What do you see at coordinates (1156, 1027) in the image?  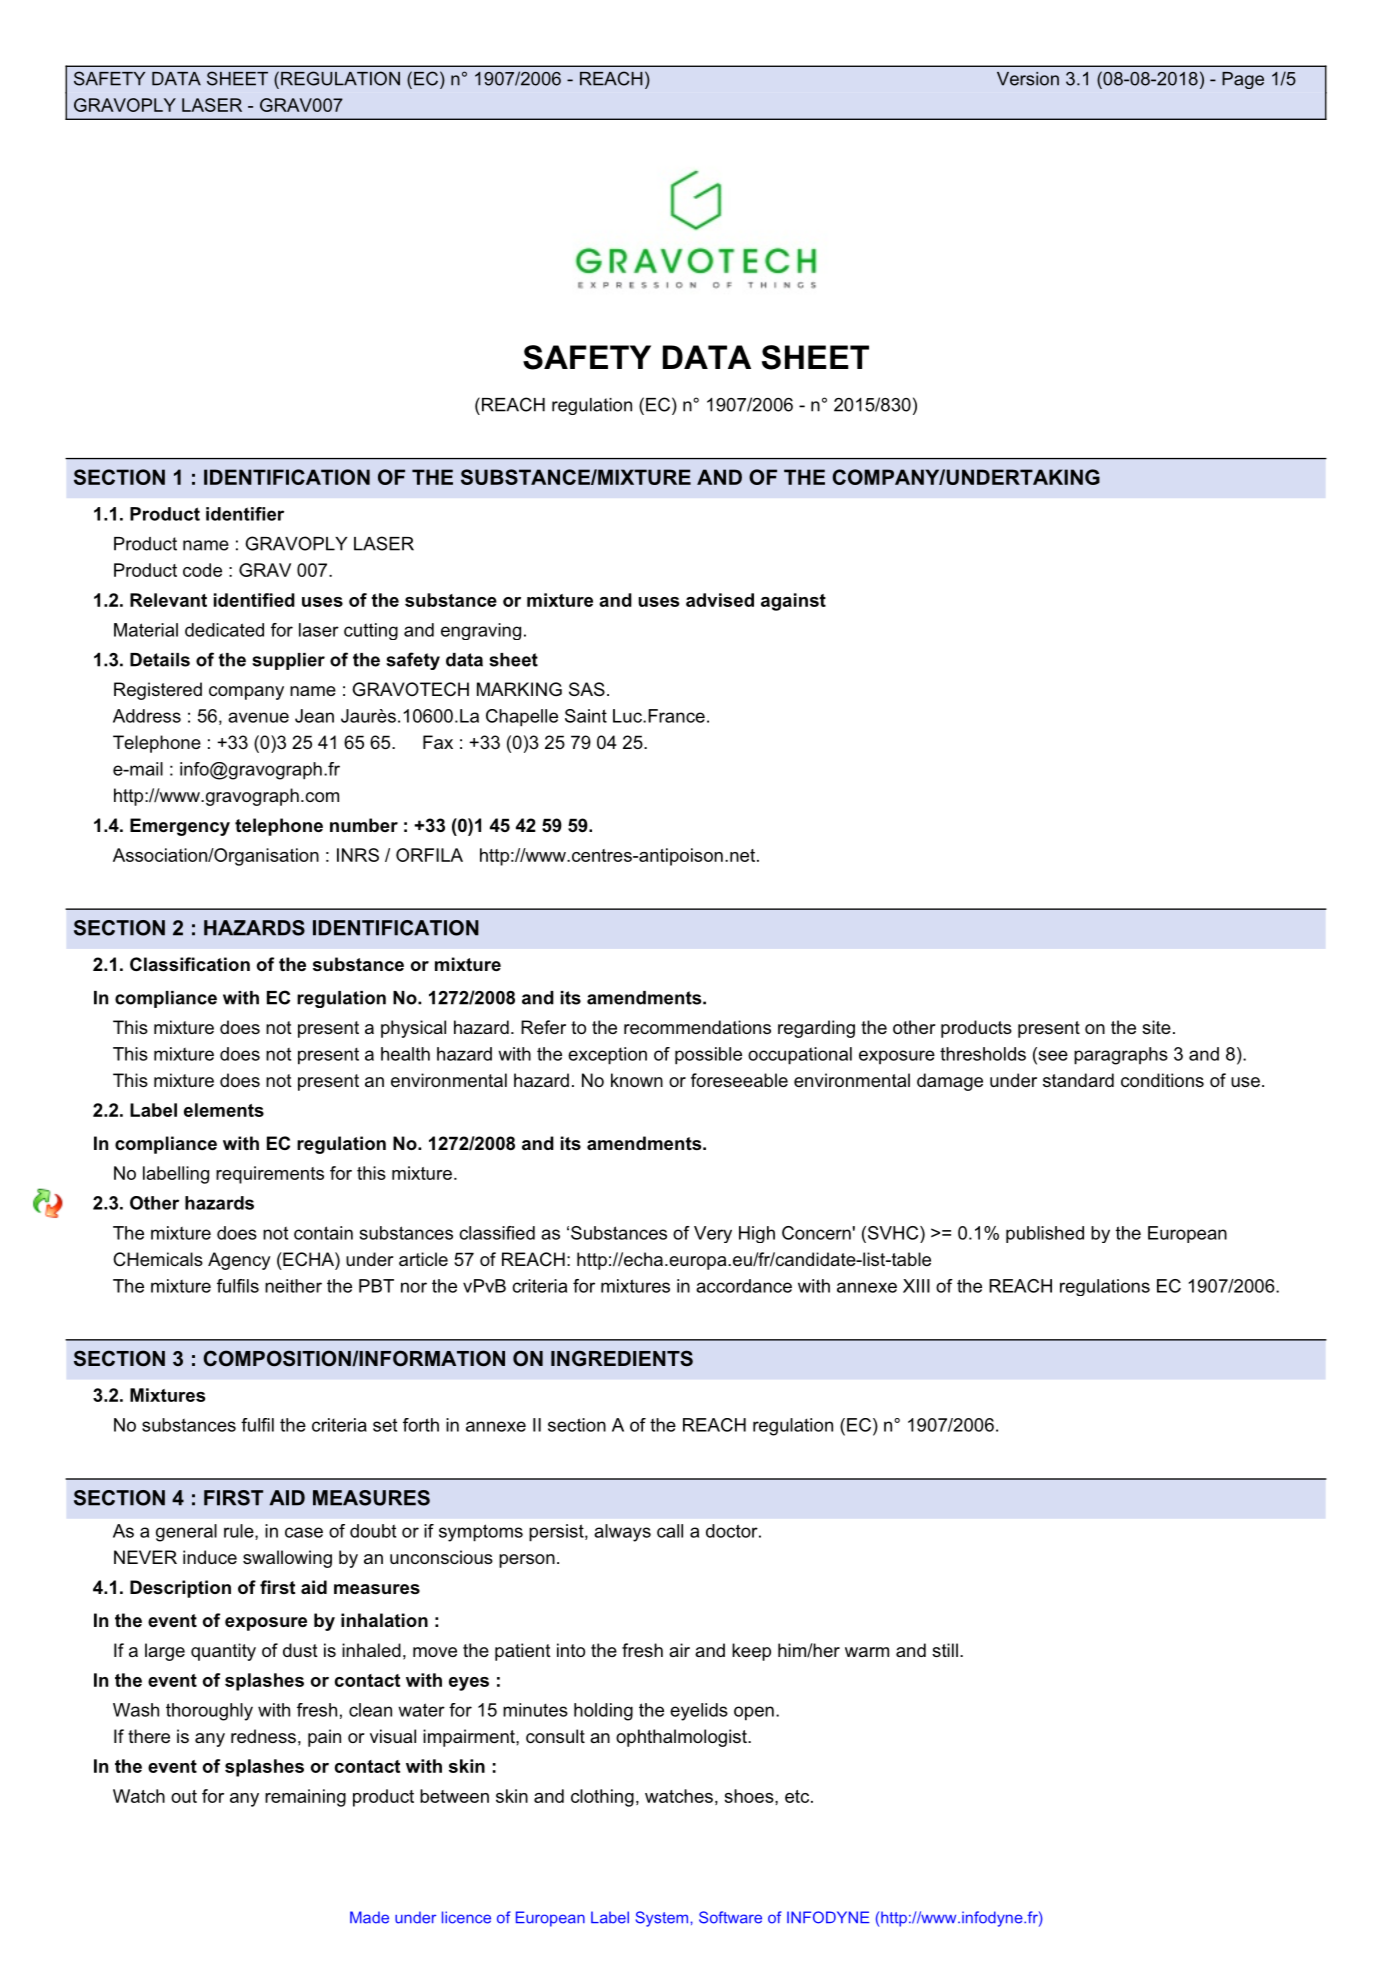 I see `site` at bounding box center [1156, 1027].
